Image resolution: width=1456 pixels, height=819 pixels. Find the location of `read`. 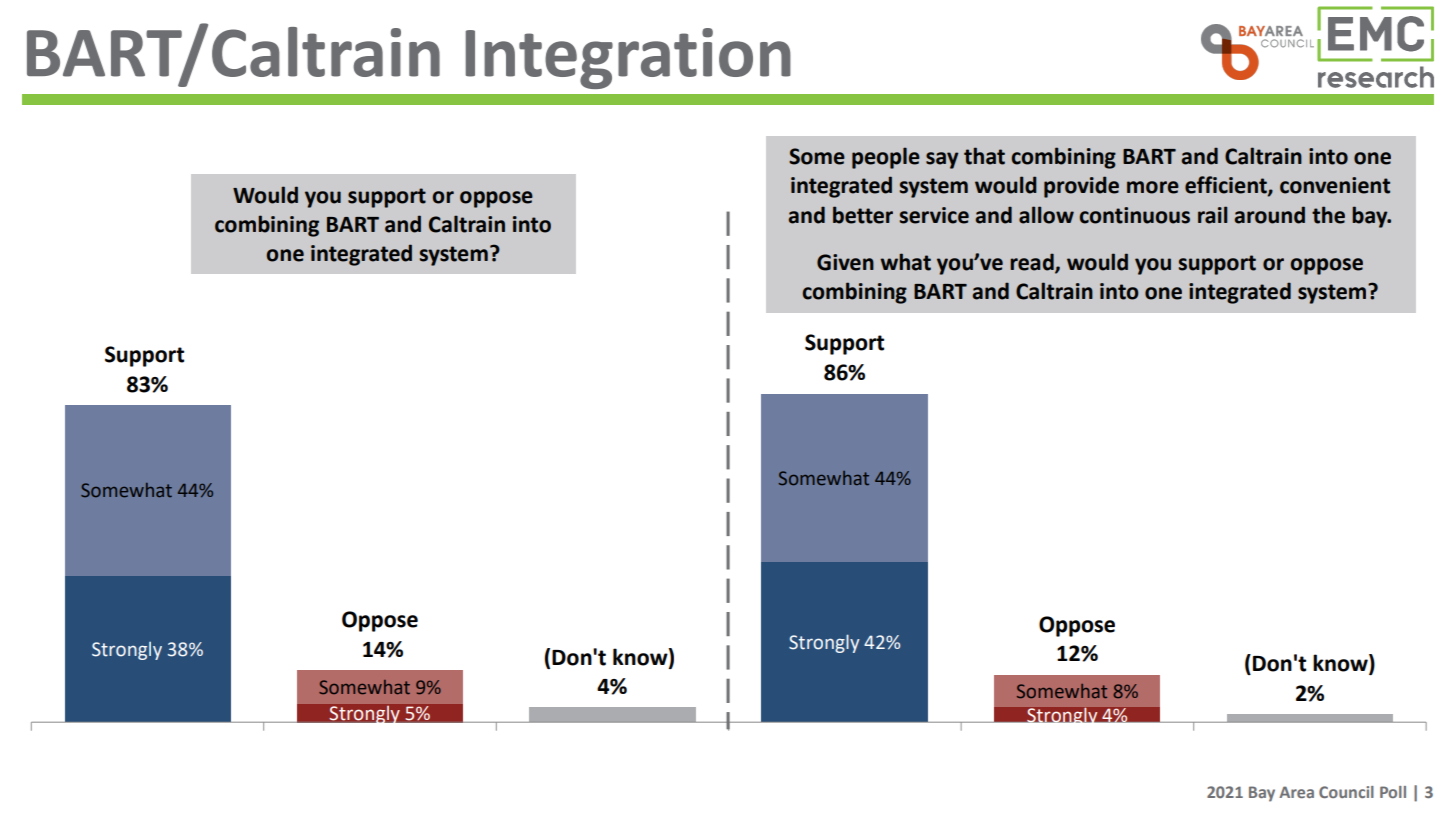

read is located at coordinates (1033, 263).
